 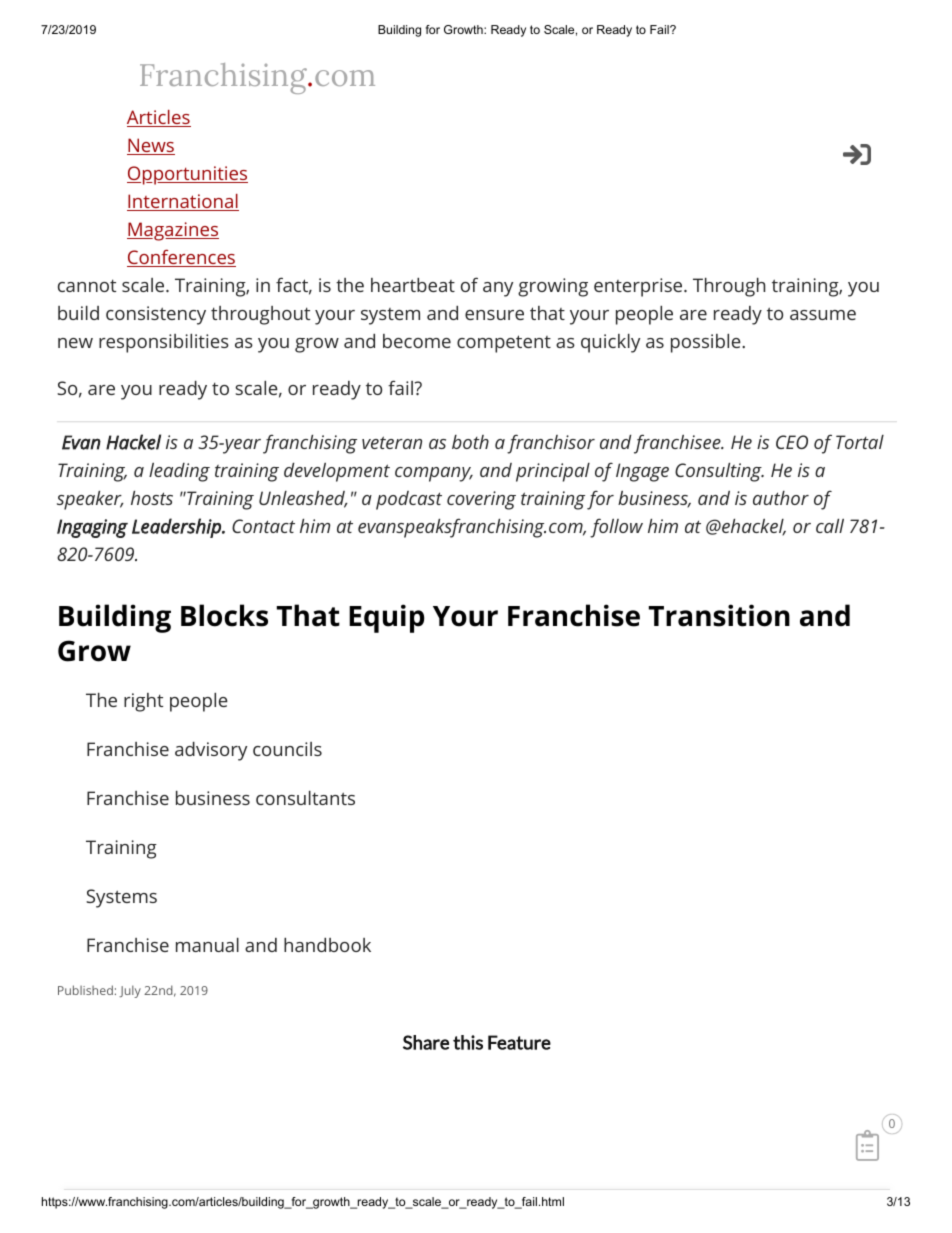 I want to click on Opportunities, so click(x=187, y=175).
